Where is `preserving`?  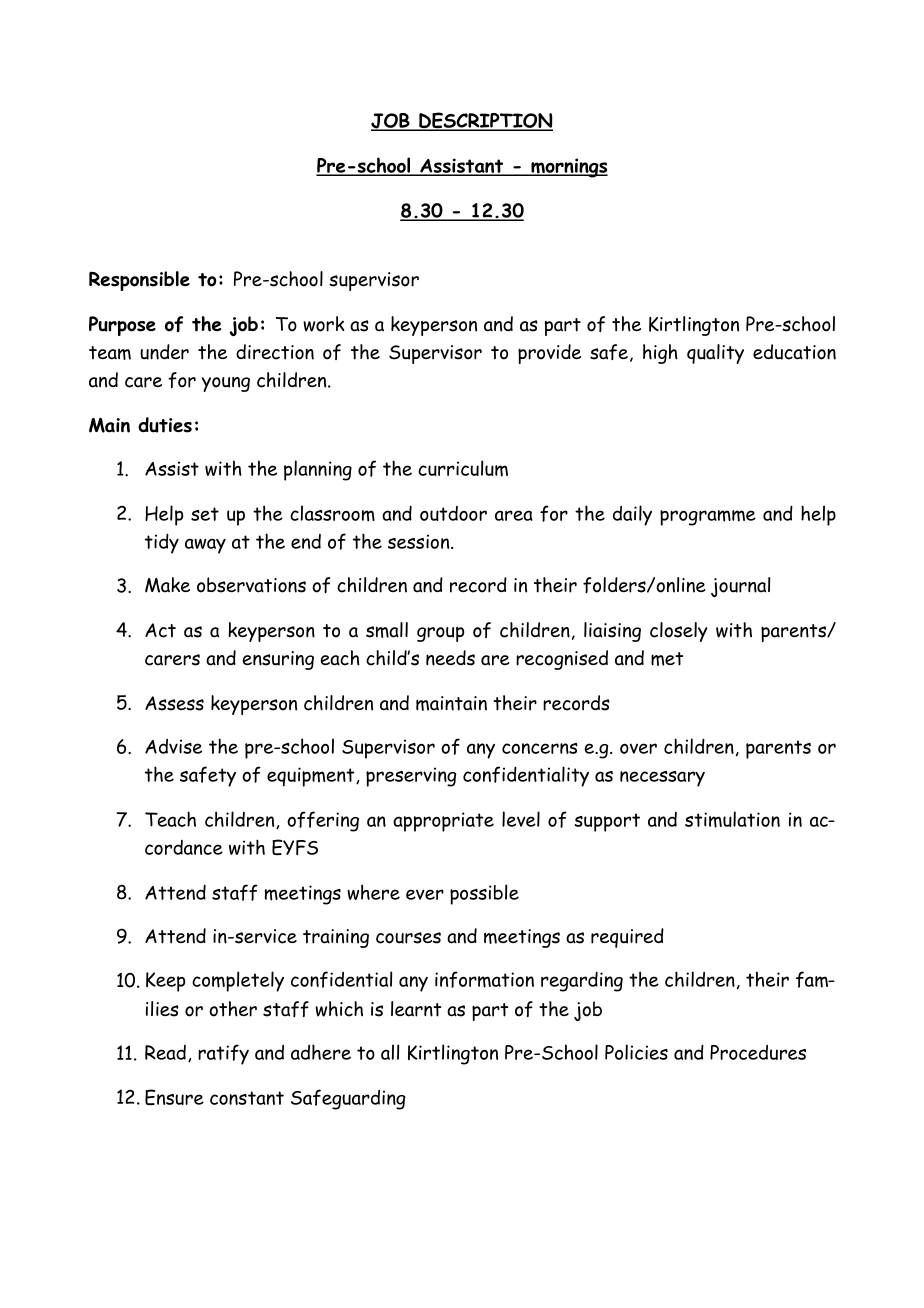 preserving is located at coordinates (411, 777).
